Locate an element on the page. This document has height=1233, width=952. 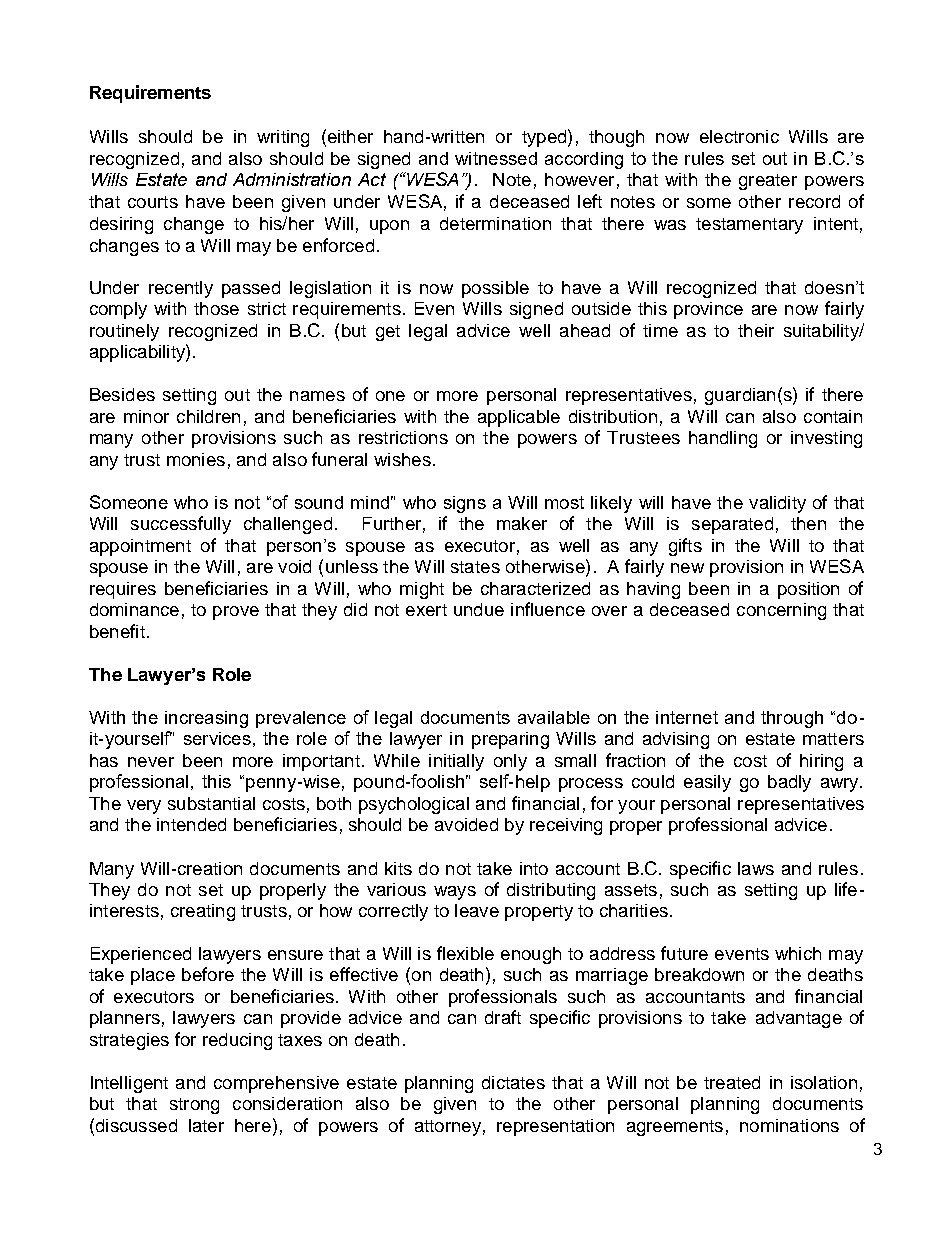
validity is located at coordinates (777, 504).
